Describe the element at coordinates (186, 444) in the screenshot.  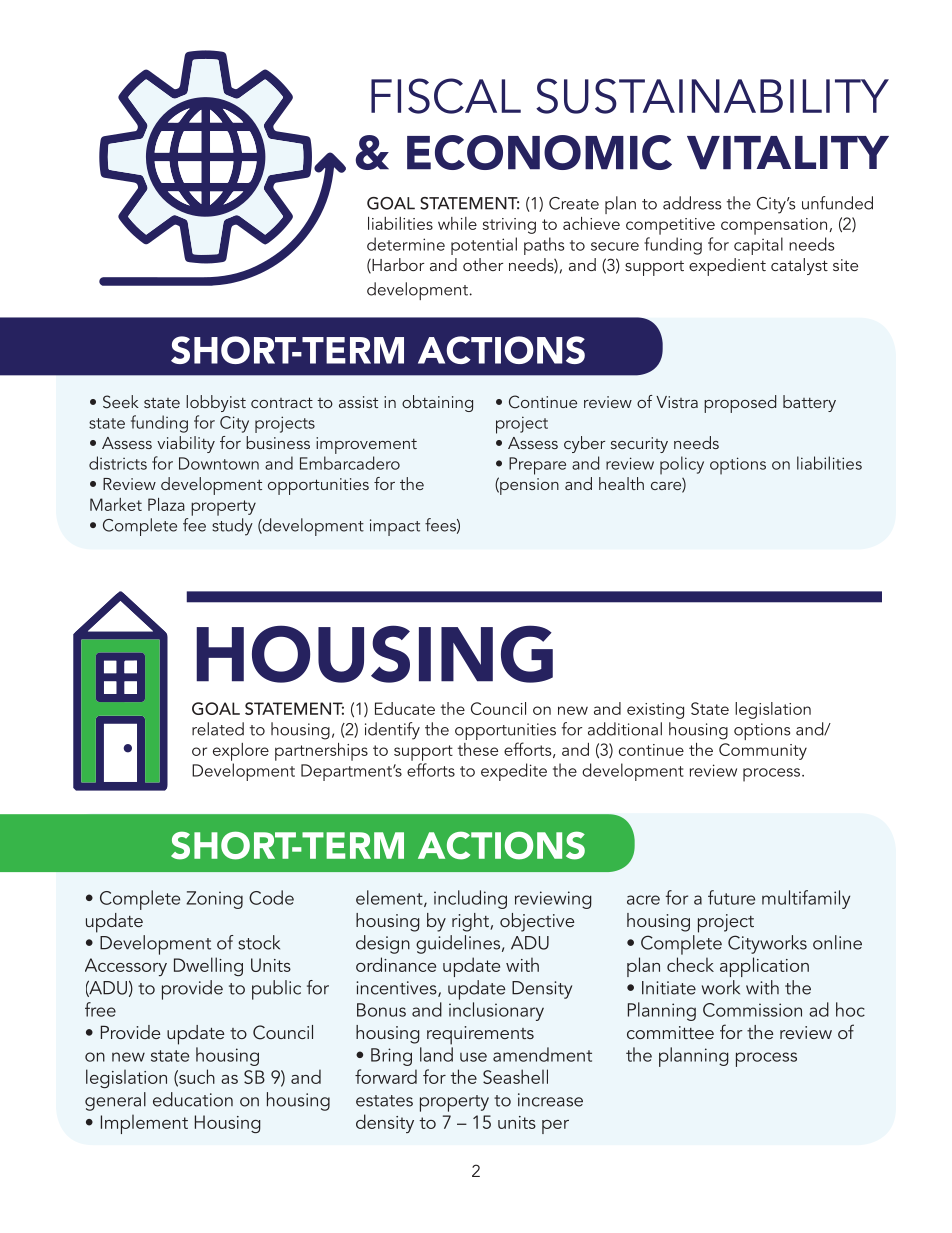
I see `viability` at that location.
